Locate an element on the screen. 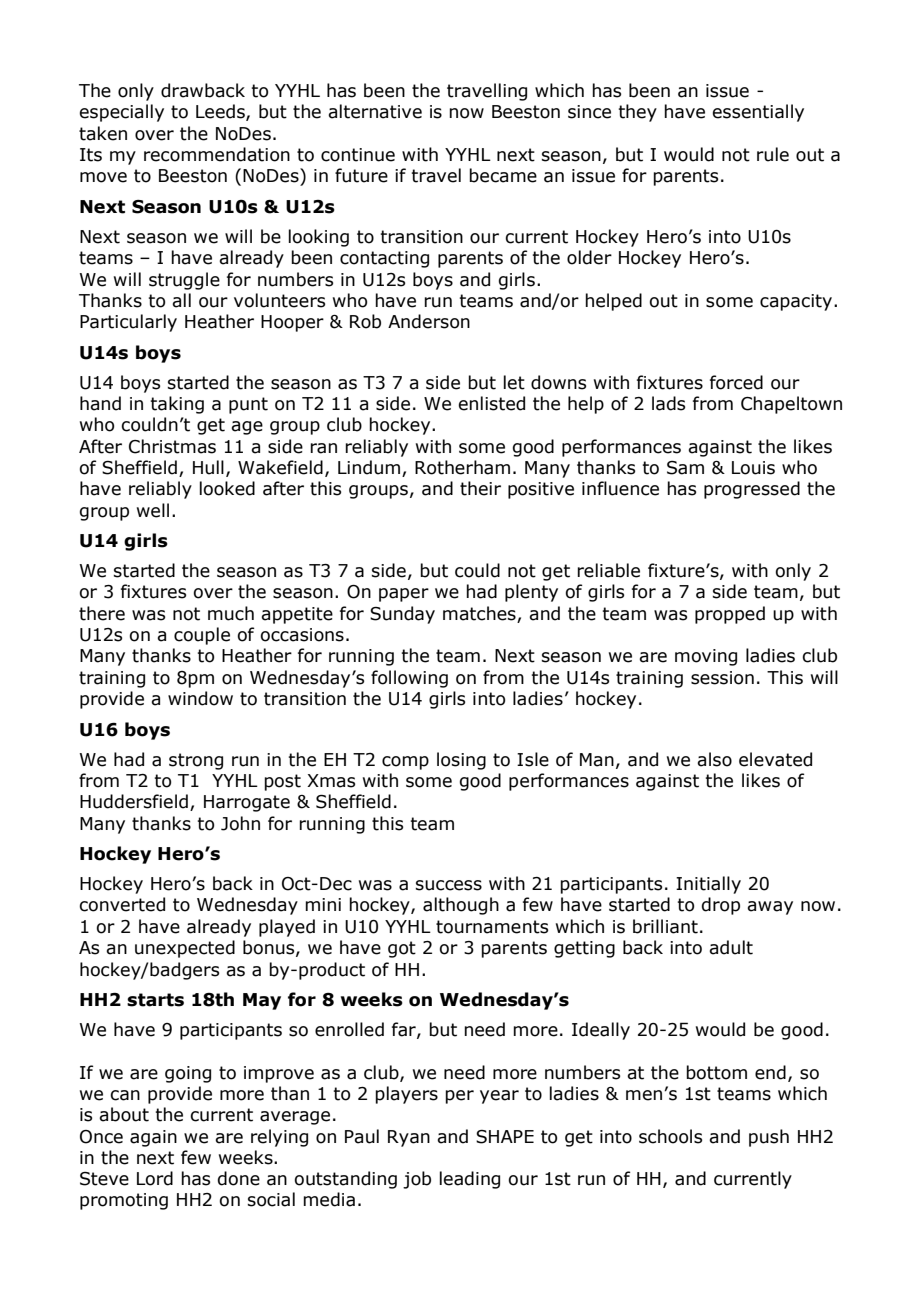 Image resolution: width=924 pixels, height=1308 pixels. leading is located at coordinates (470, 1180).
